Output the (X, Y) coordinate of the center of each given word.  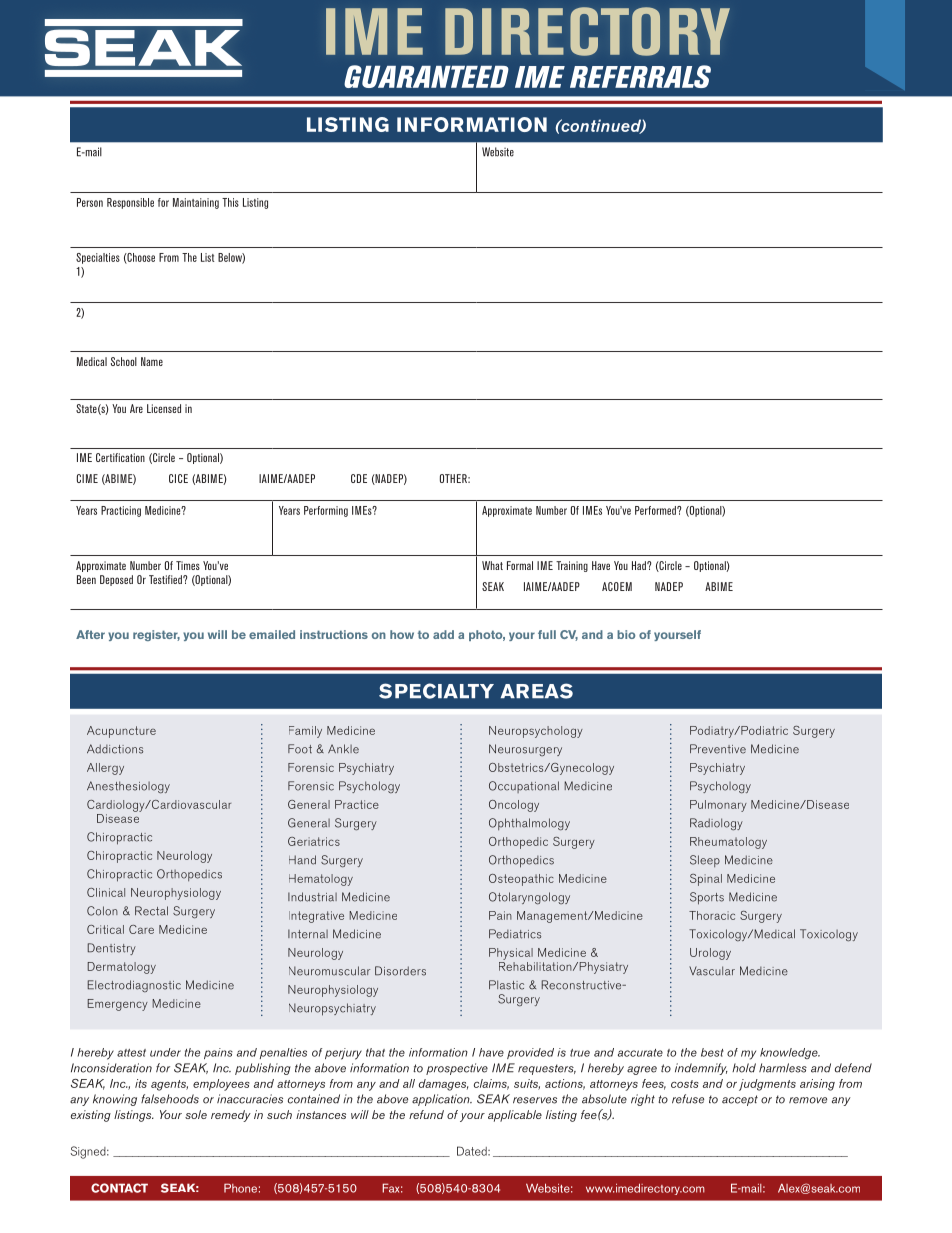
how (402, 634)
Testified (166, 579)
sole (196, 1114)
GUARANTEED (426, 76)
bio (626, 634)
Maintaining (196, 203)
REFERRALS (640, 76)
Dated (473, 1151)
